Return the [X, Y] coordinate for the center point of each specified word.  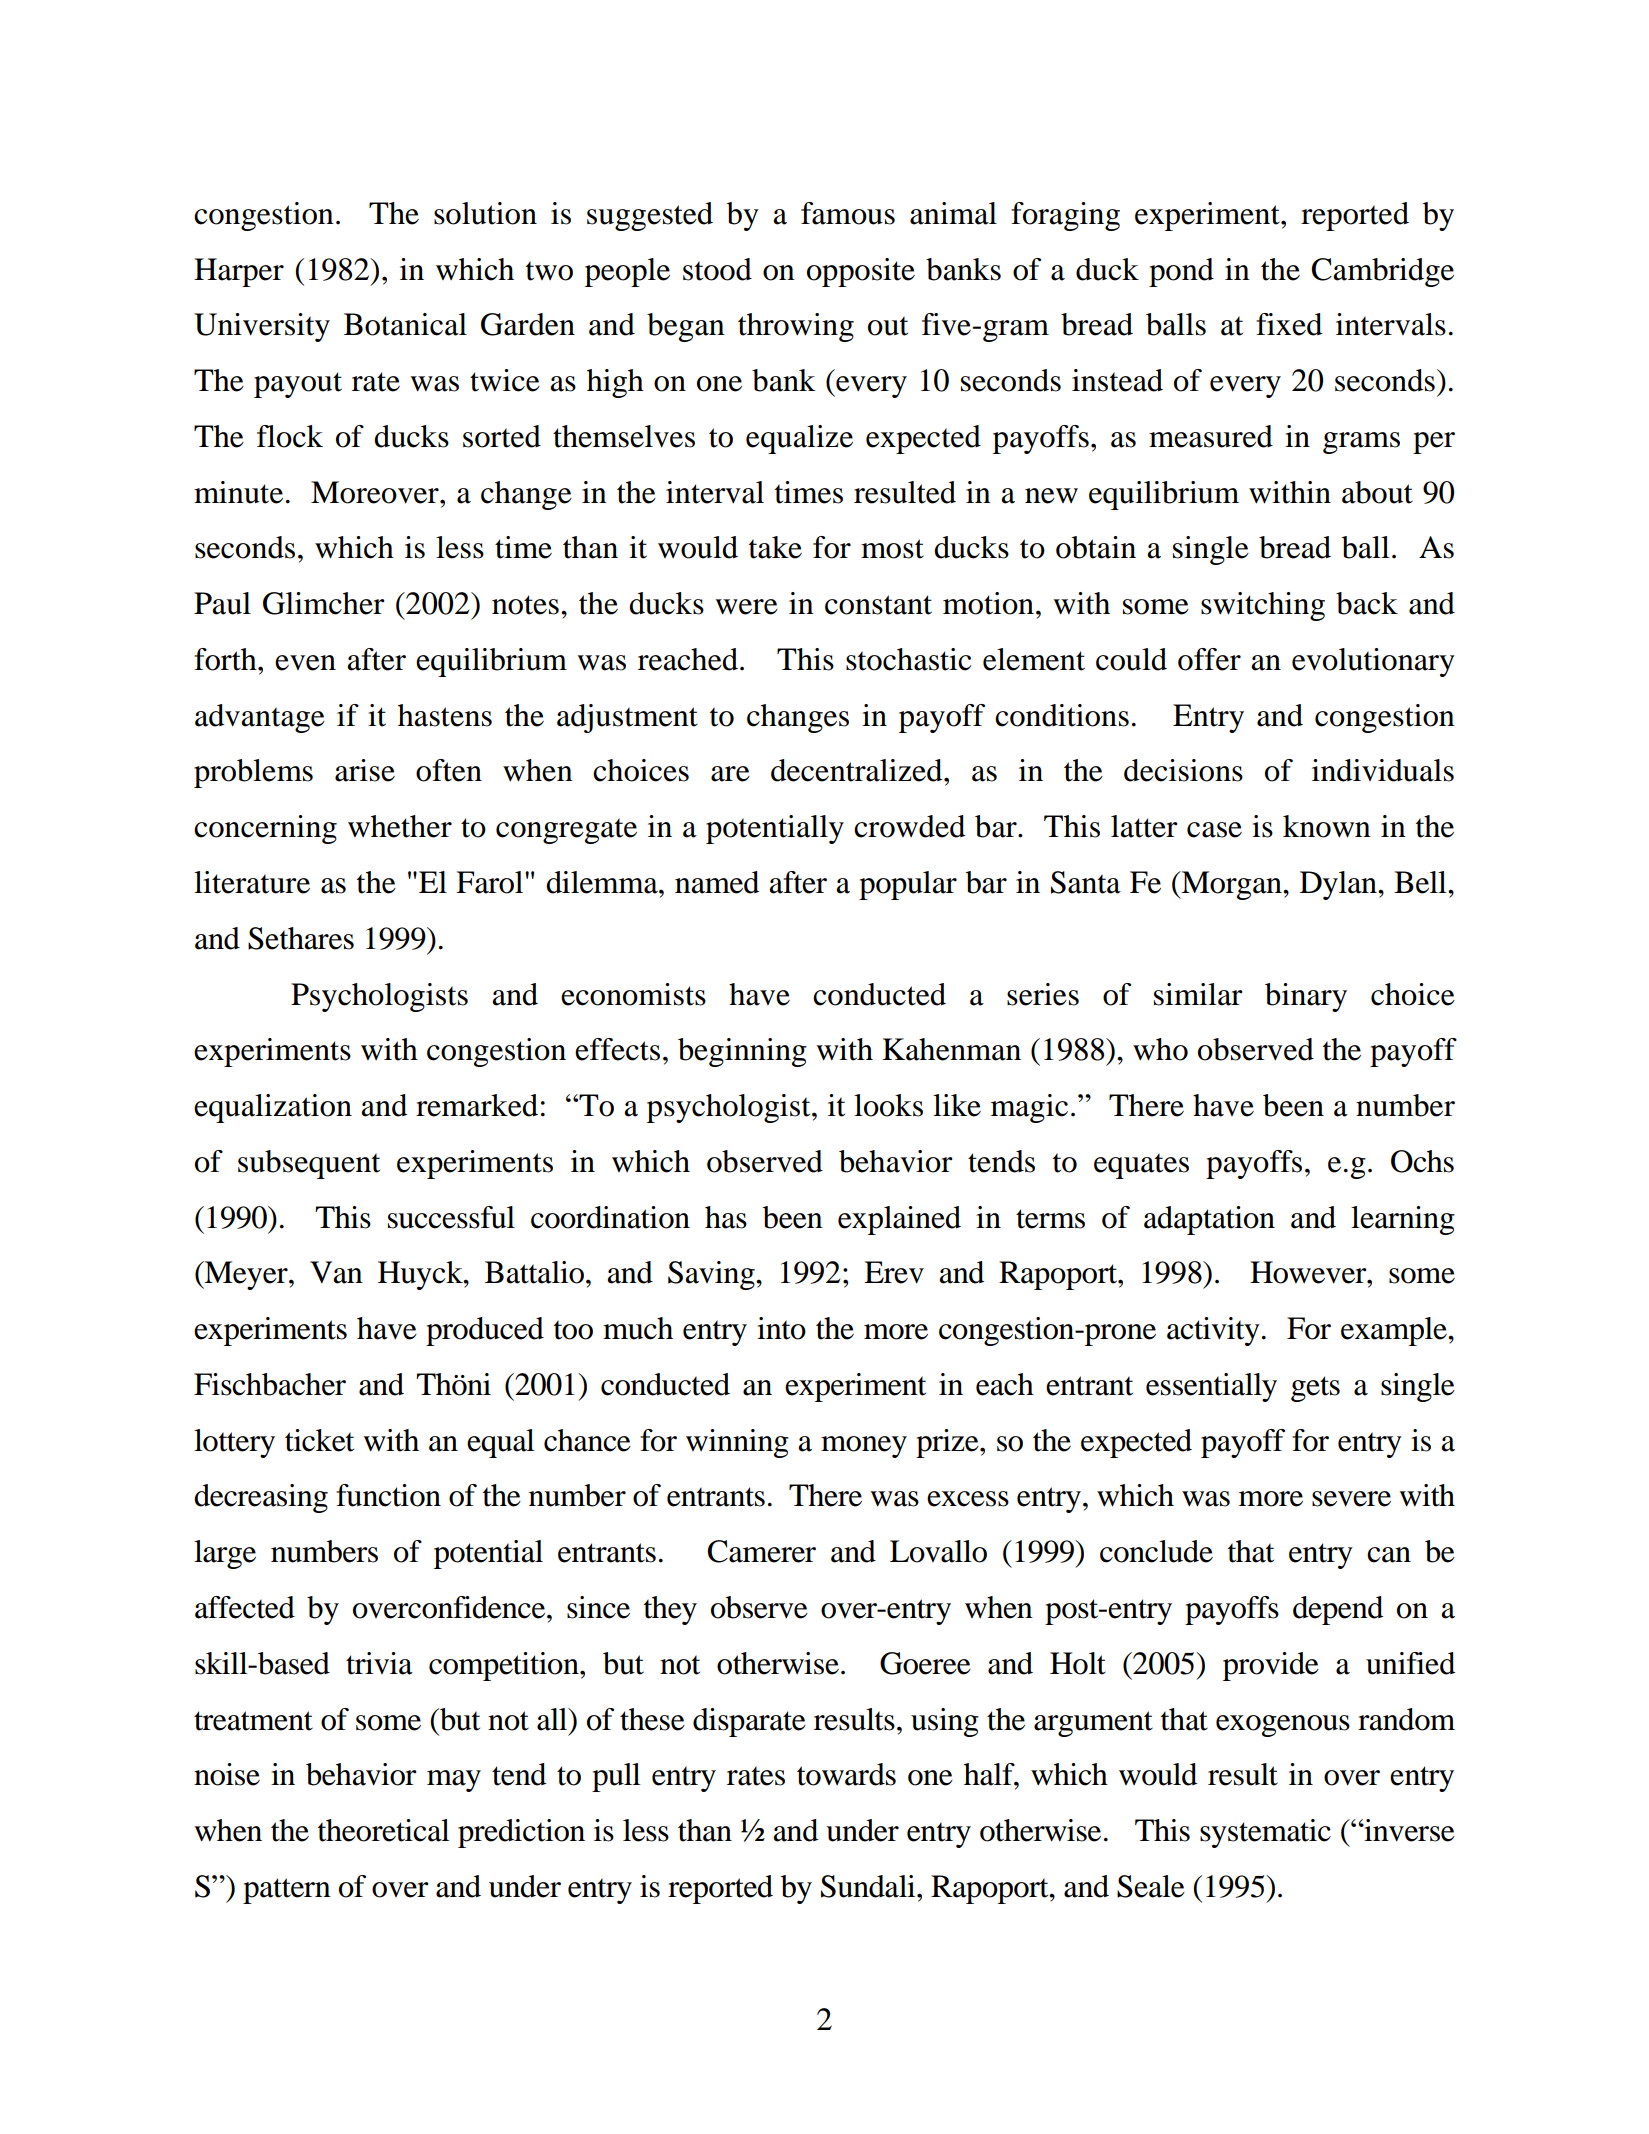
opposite [861, 272]
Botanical [405, 324]
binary [1306, 997]
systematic [1265, 1833]
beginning [742, 1052]
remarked [477, 1105]
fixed [1289, 324]
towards [846, 1774]
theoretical [383, 1830]
